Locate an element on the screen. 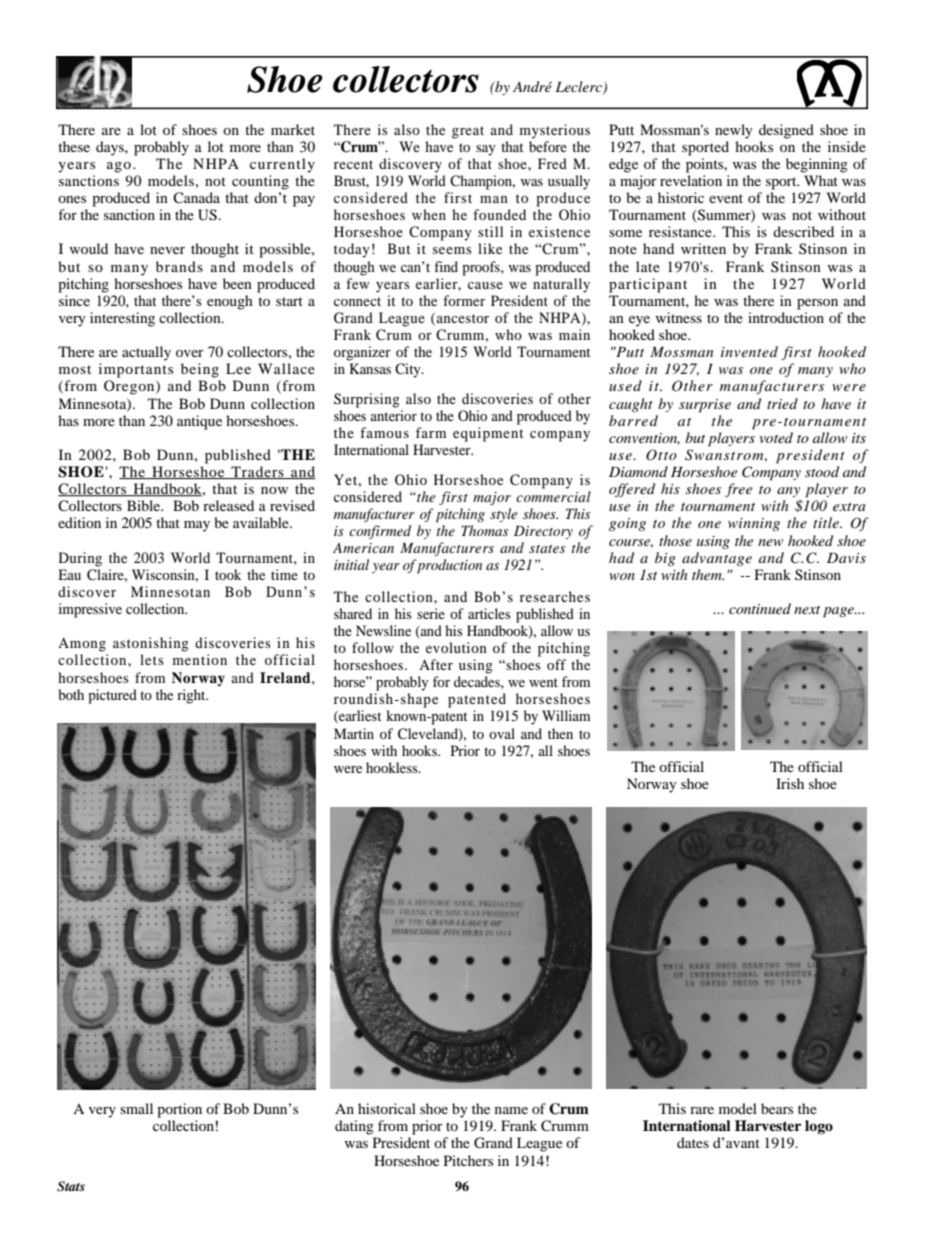  Pitchers is located at coordinates (468, 1160).
